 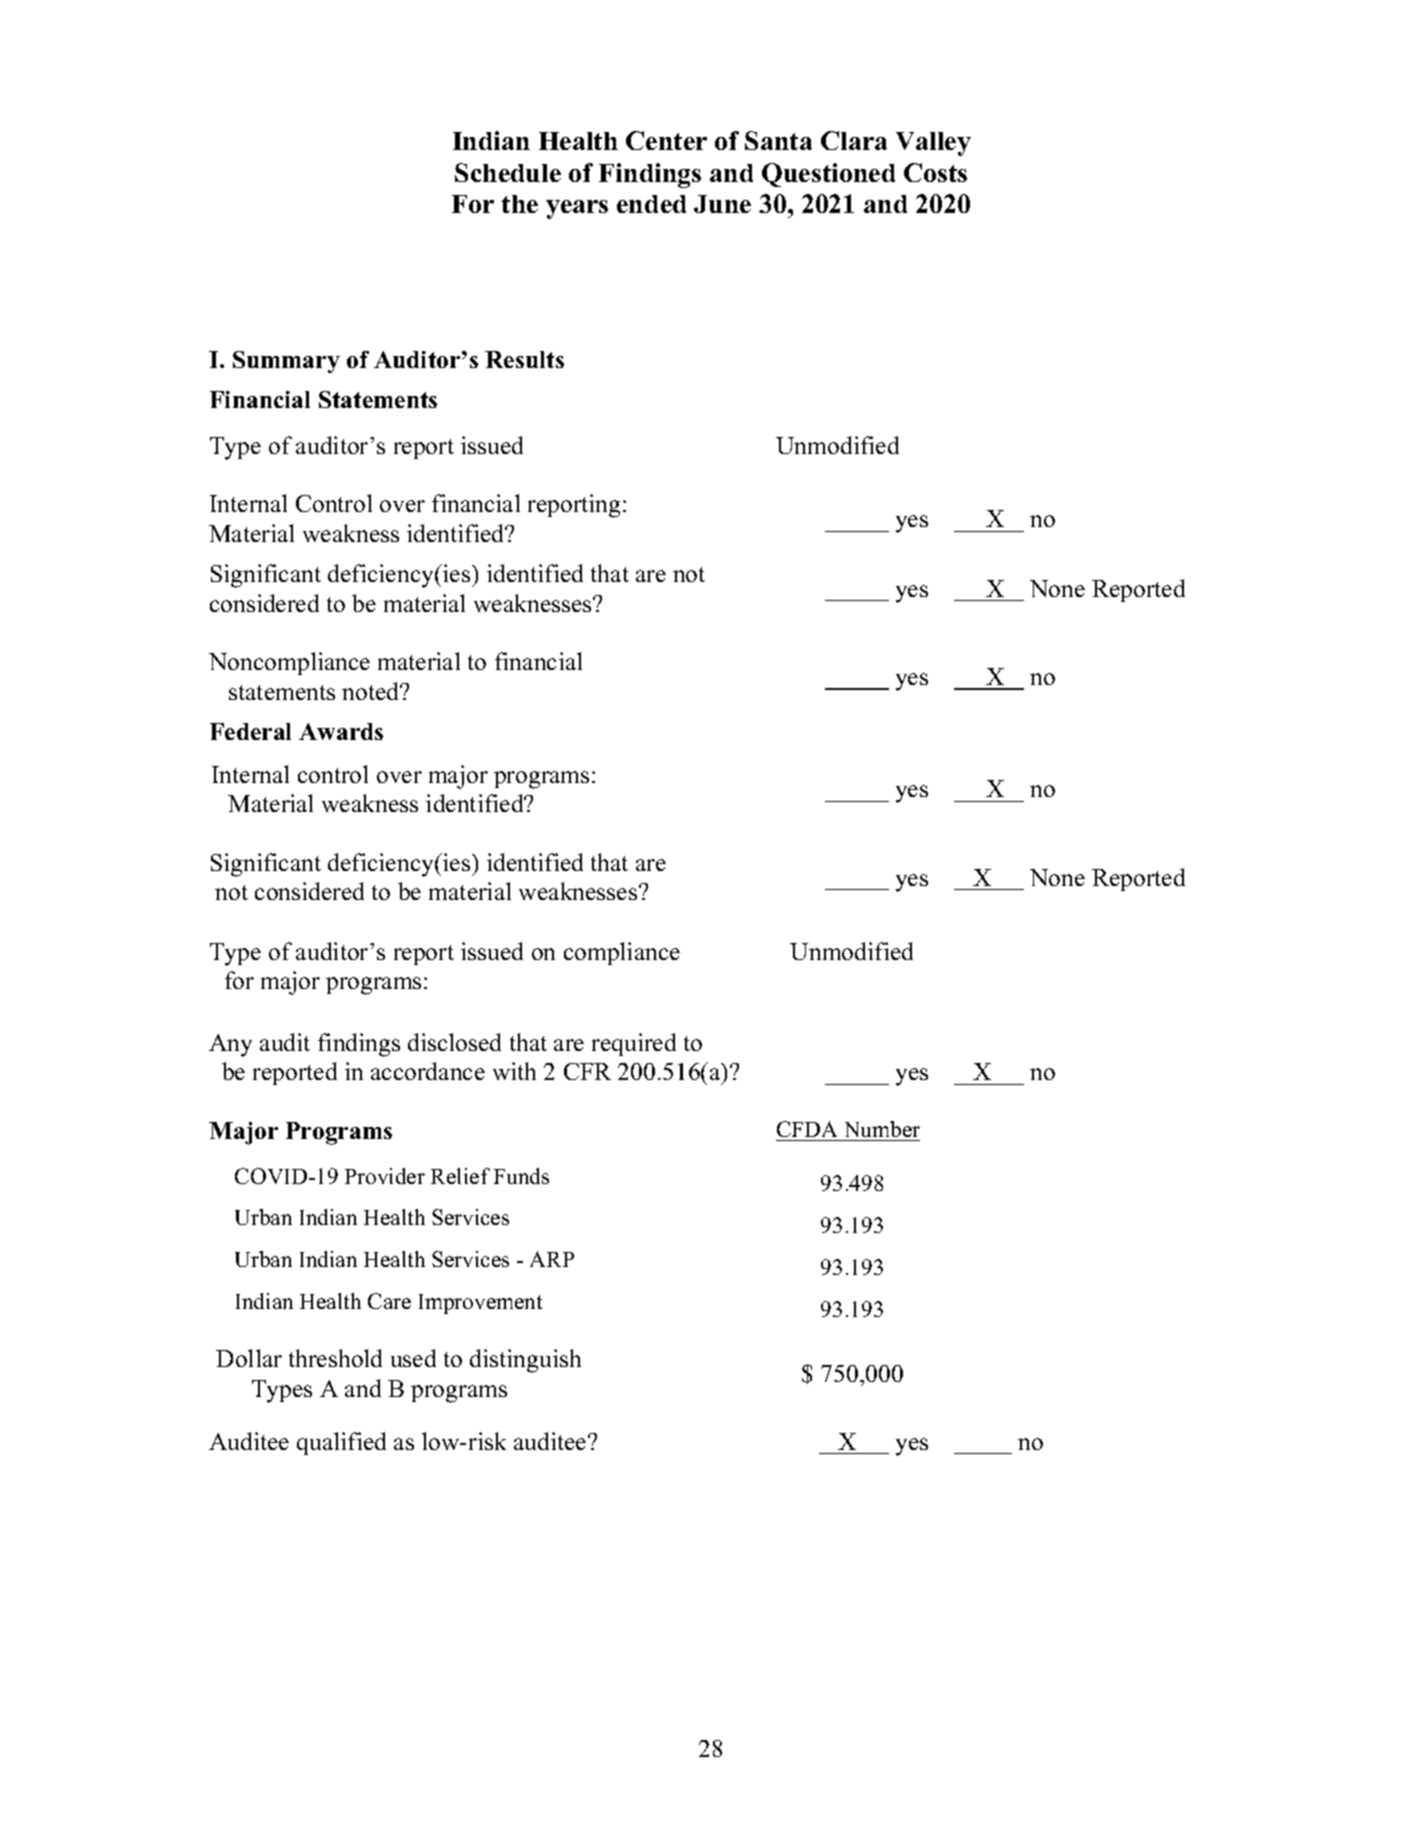 What do you see at coordinates (341, 731) in the screenshot?
I see `Awards` at bounding box center [341, 731].
